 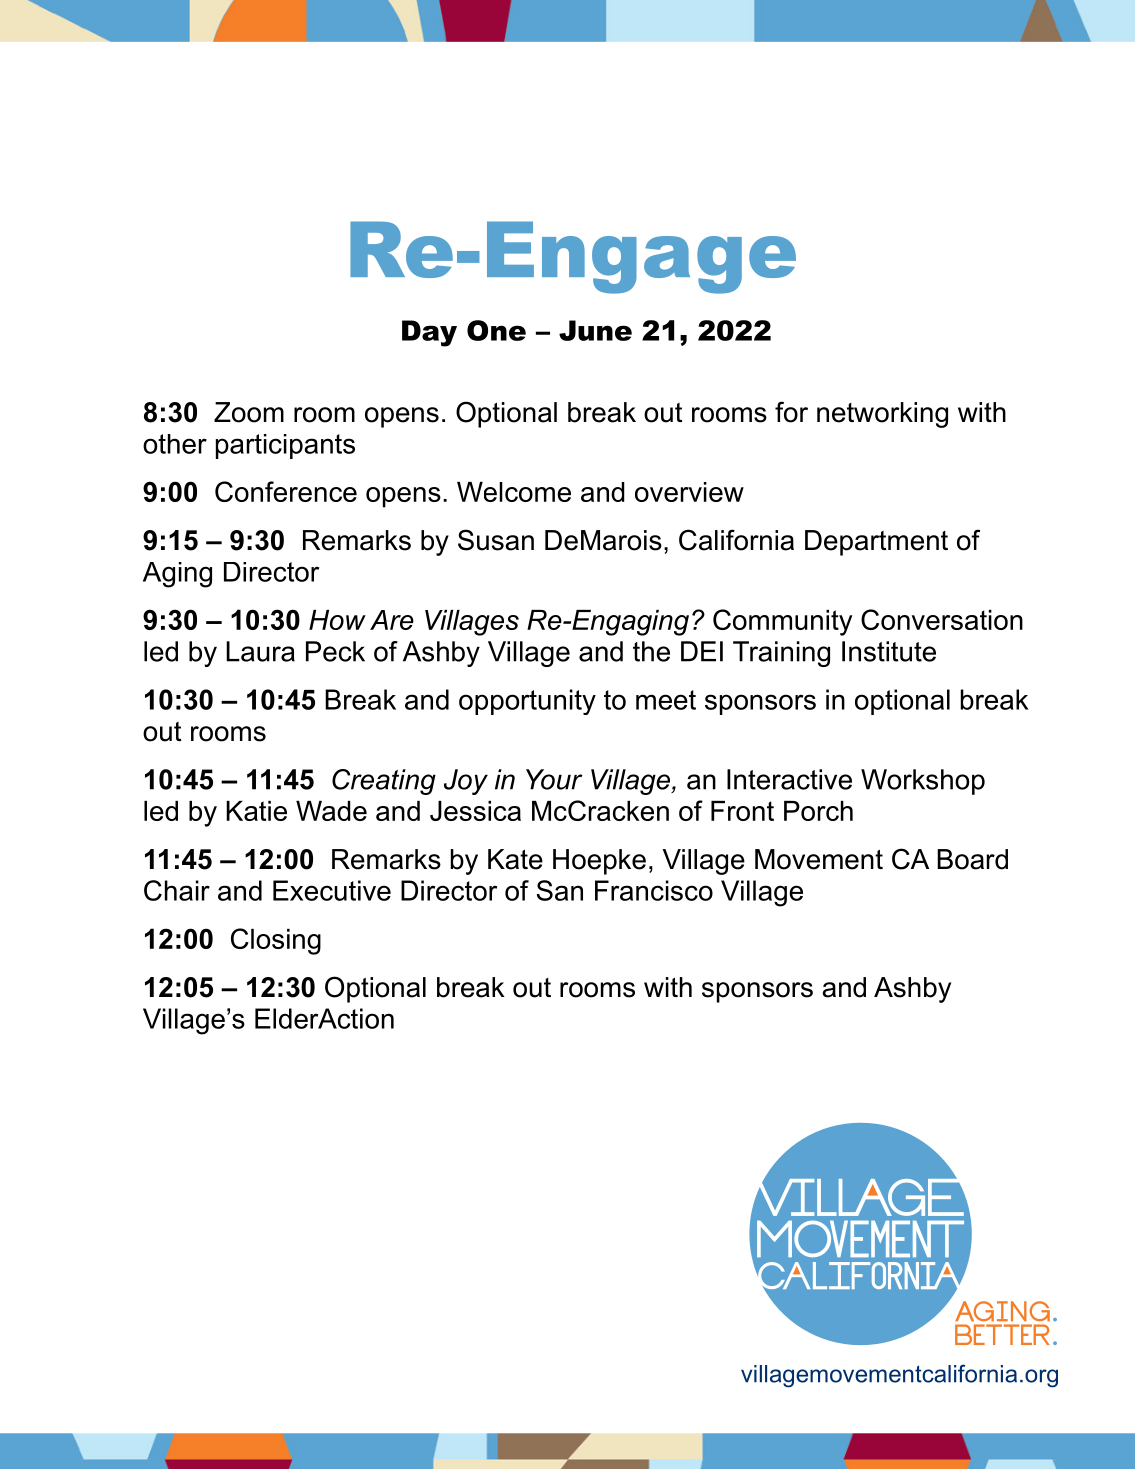 What do you see at coordinates (514, 492) in the screenshot?
I see `Welcome` at bounding box center [514, 492].
